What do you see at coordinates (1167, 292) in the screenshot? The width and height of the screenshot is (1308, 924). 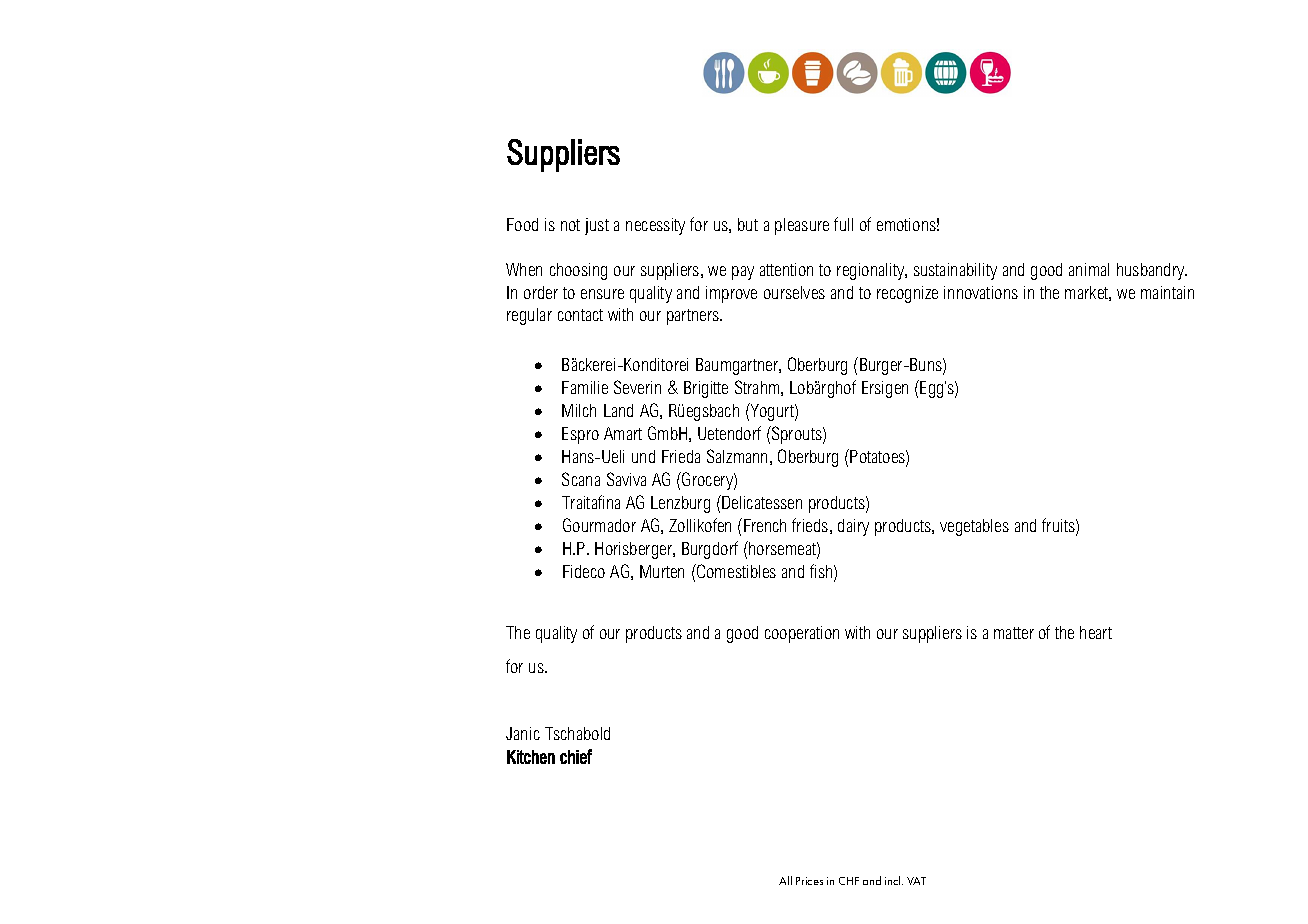 I see `maintain` at bounding box center [1167, 292].
